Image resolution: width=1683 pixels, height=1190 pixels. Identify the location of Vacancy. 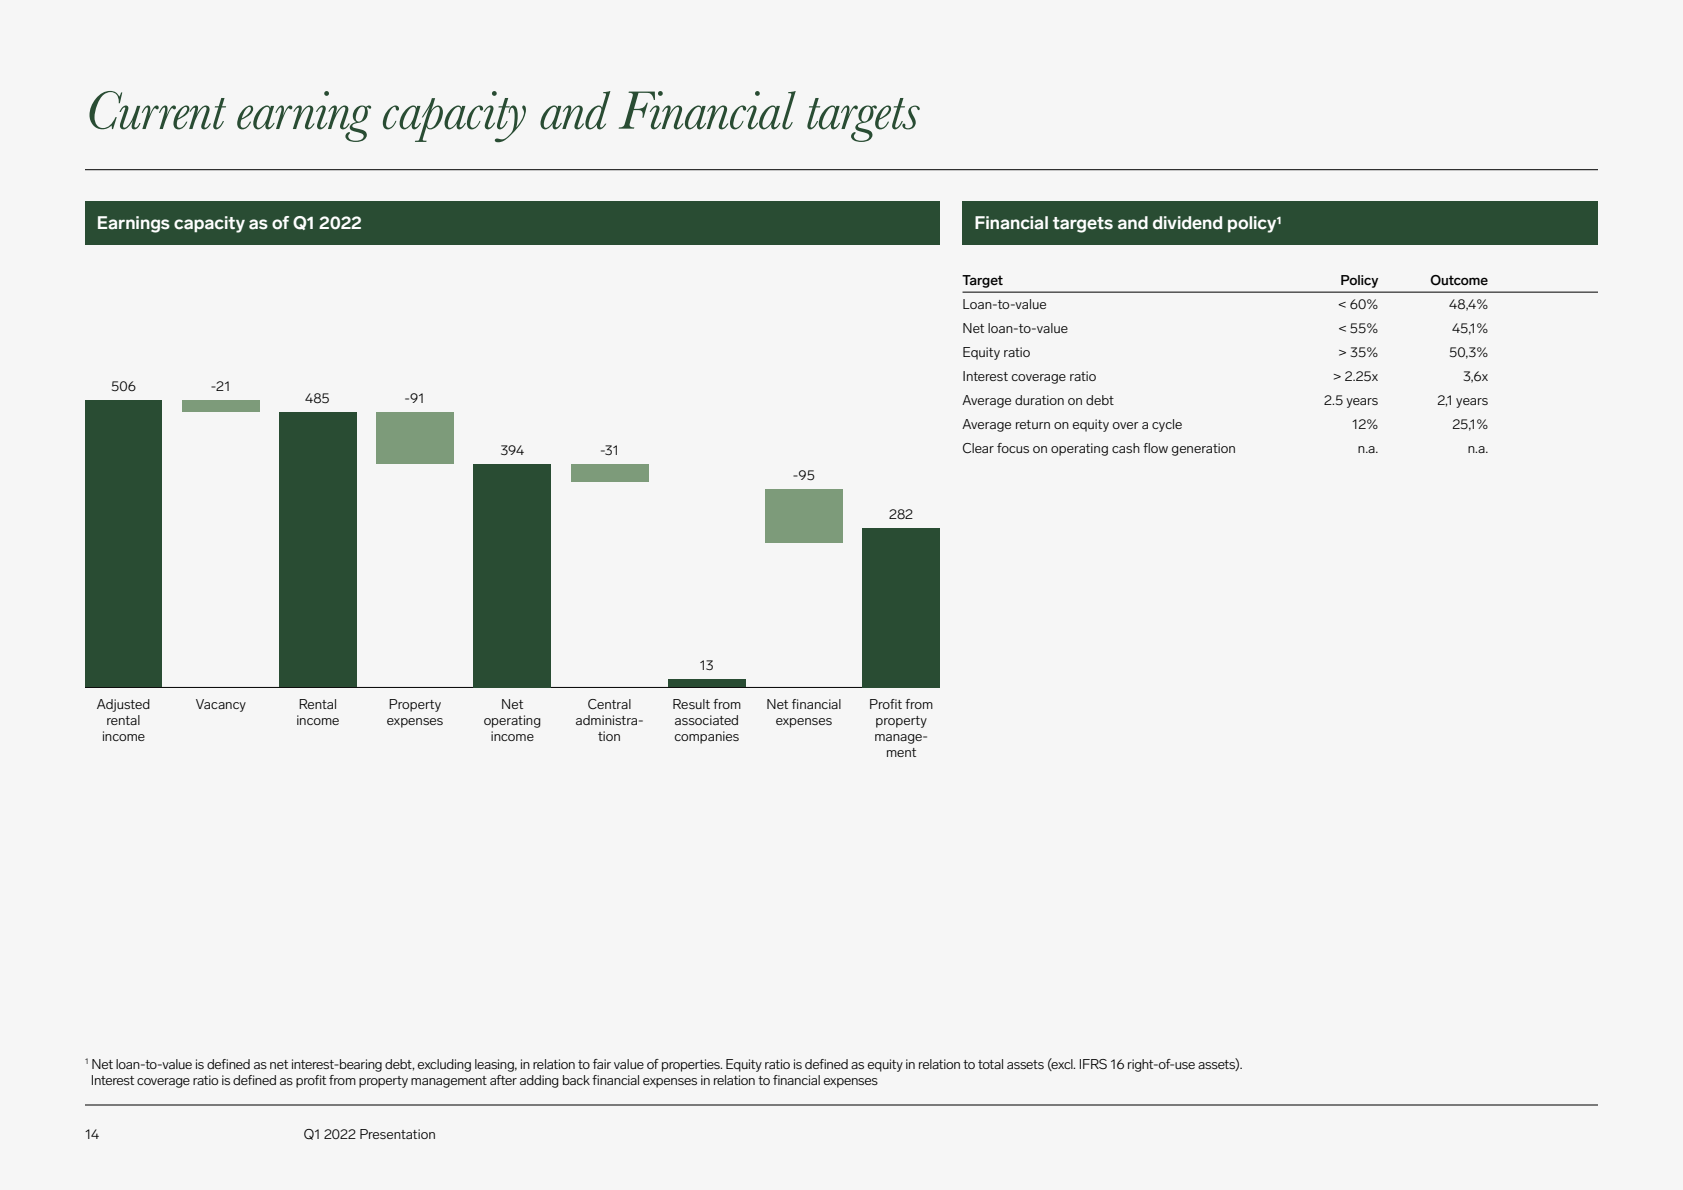
(221, 705).
